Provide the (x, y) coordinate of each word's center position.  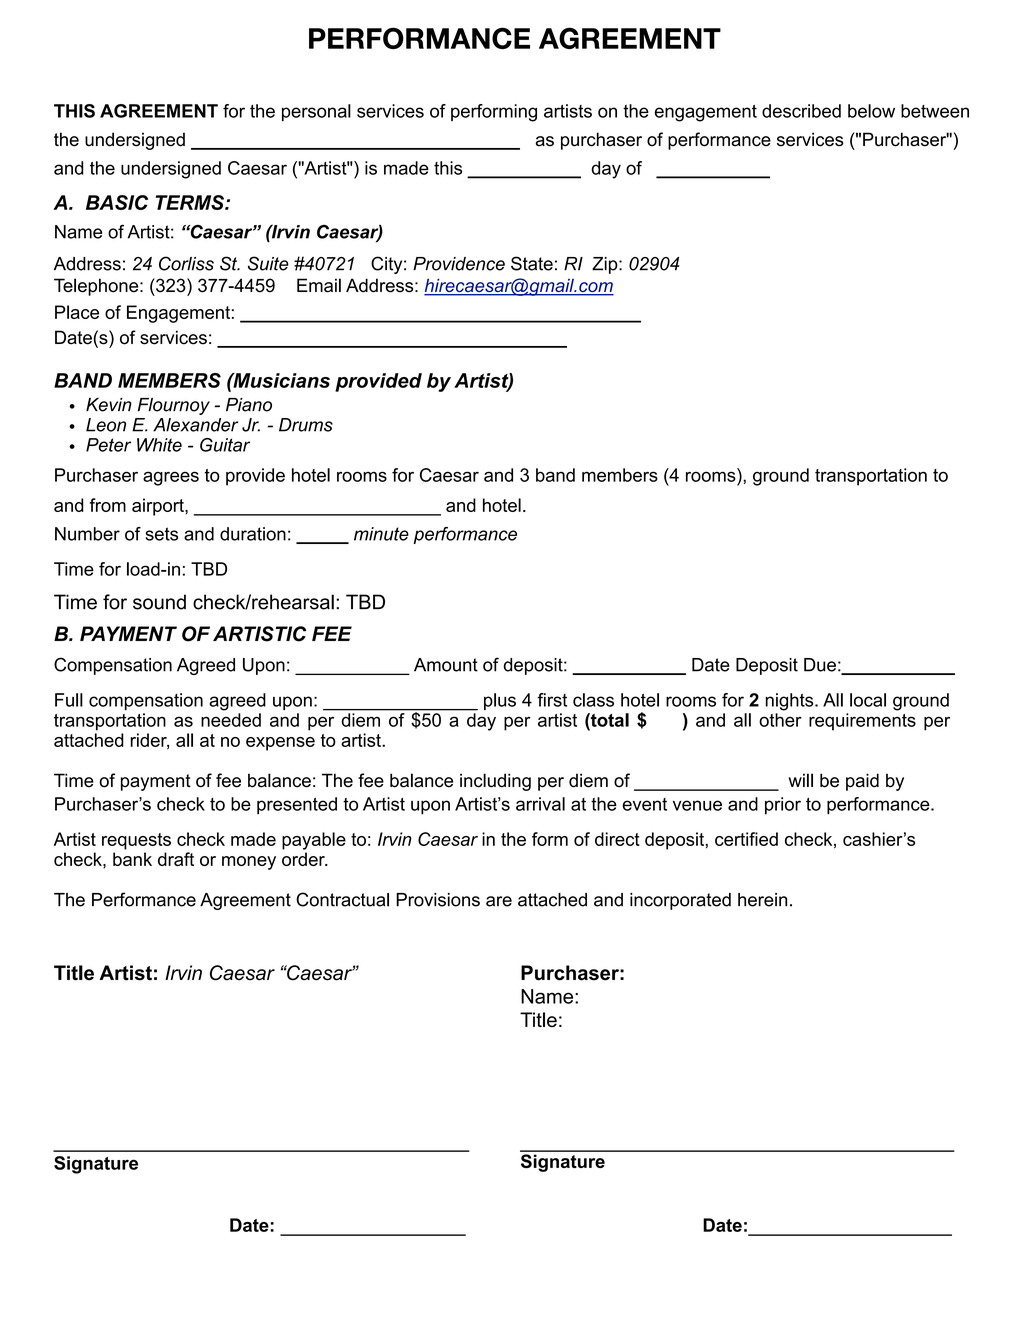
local (868, 700)
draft (176, 859)
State (532, 263)
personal (316, 112)
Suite (268, 263)
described (801, 111)
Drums (306, 425)
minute (381, 534)
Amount (446, 665)
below (871, 111)
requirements (862, 722)
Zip (606, 265)
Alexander (195, 425)
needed (231, 720)
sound (159, 602)
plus (500, 701)
